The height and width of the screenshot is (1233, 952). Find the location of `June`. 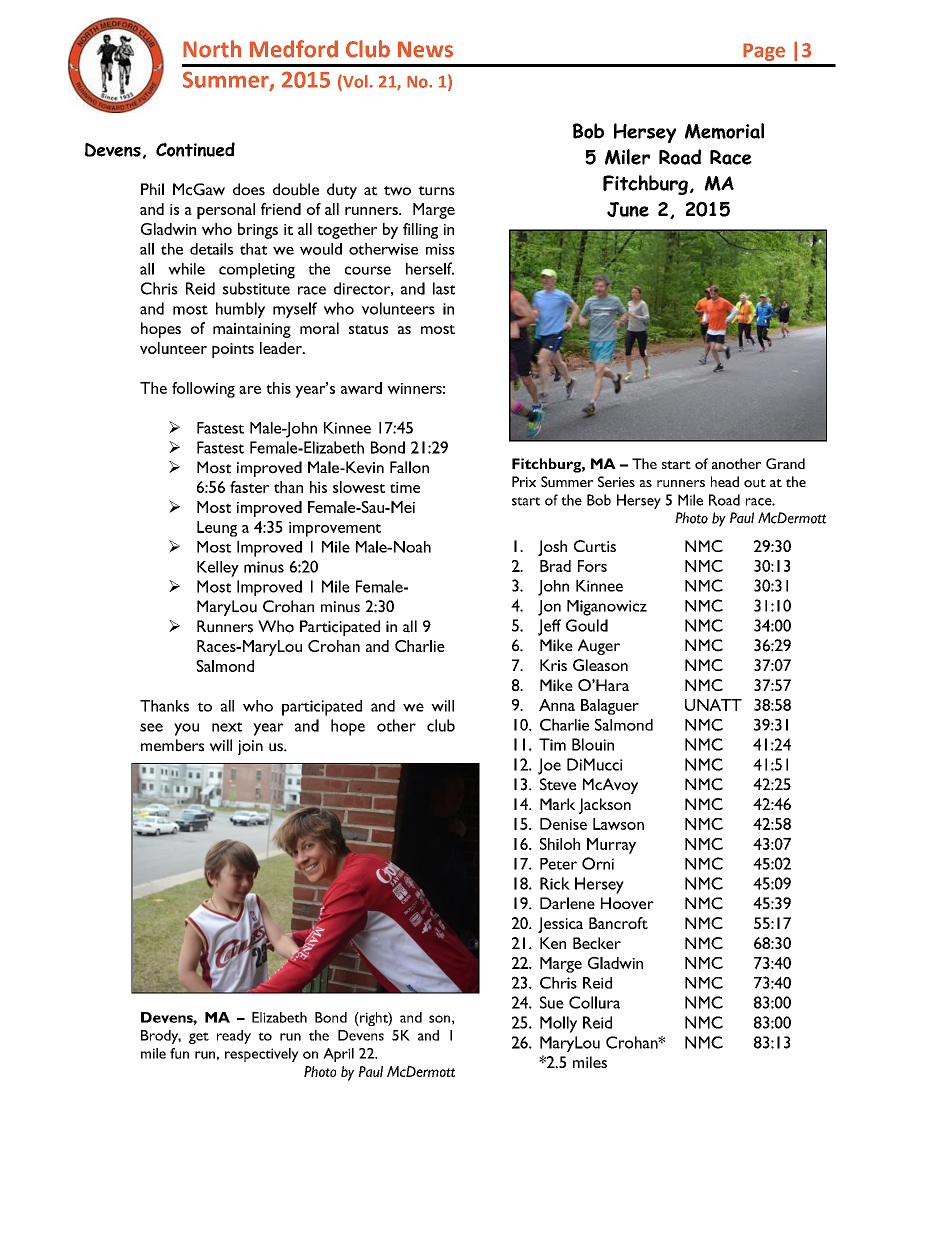

June is located at coordinates (628, 209).
